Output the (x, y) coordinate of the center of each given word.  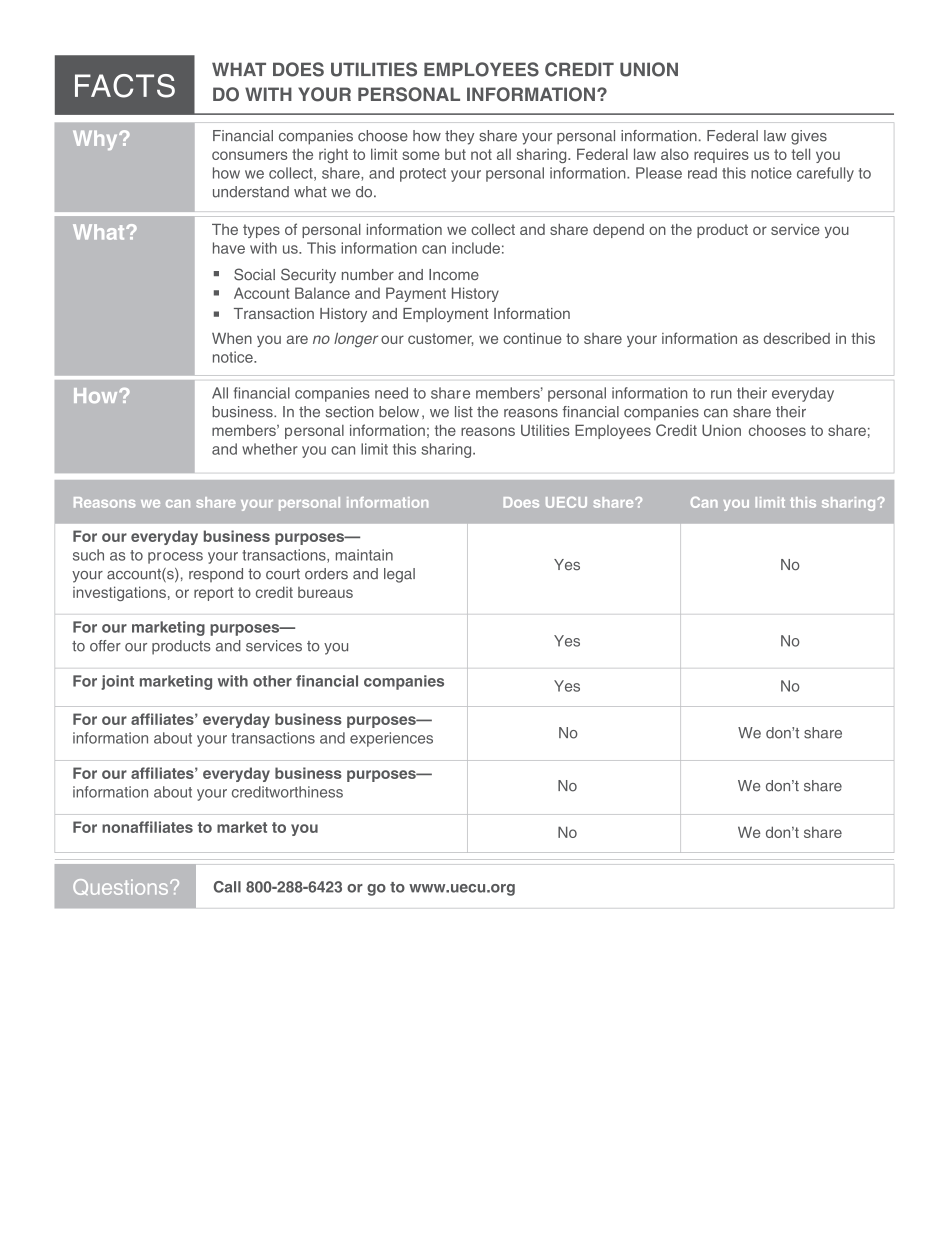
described (796, 338)
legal (399, 575)
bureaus (325, 592)
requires (721, 156)
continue (532, 338)
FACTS (125, 86)
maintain (364, 555)
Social (254, 274)
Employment (445, 315)
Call (227, 887)
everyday (164, 537)
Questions (122, 887)
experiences (391, 739)
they (459, 137)
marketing (168, 628)
